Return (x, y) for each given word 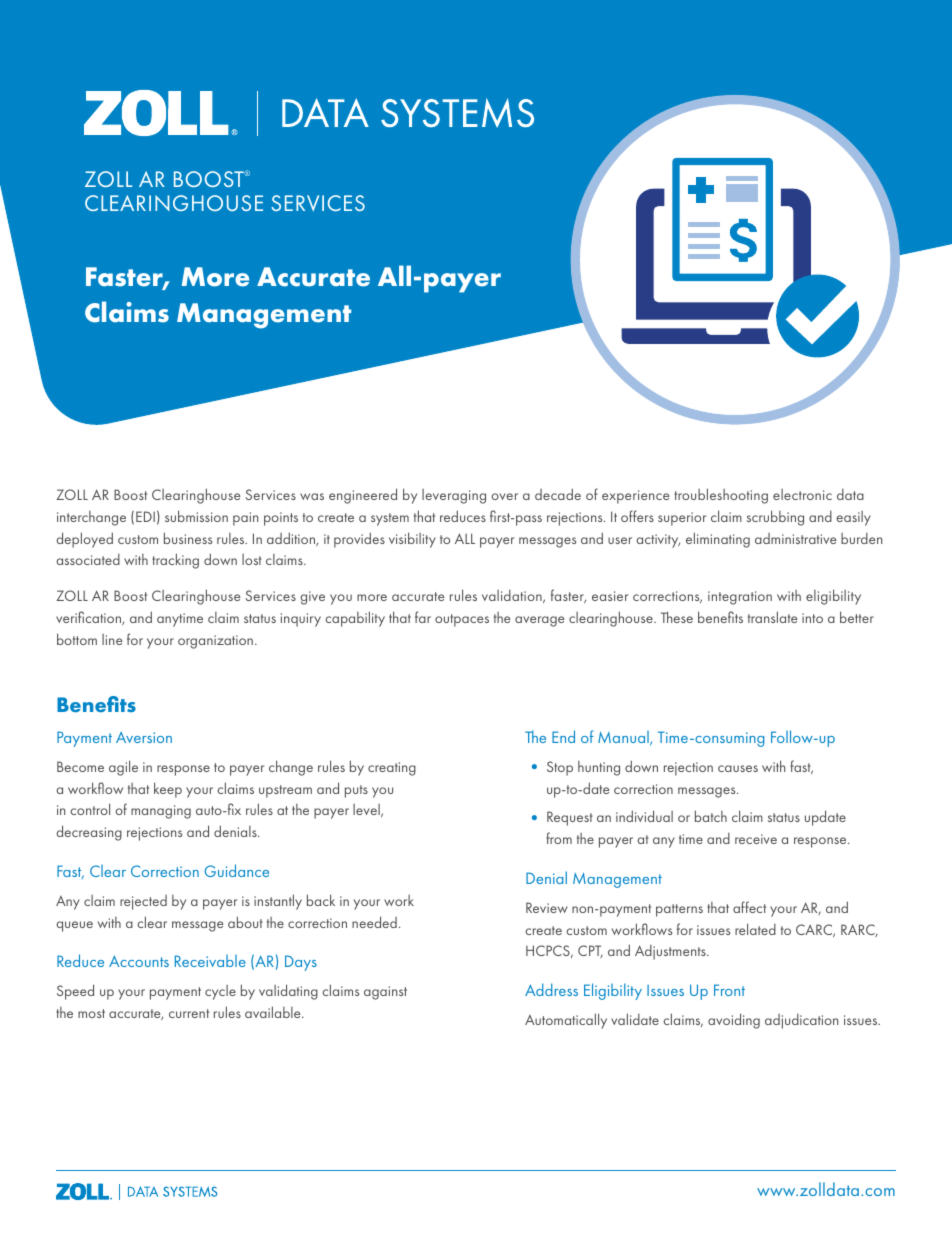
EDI (145, 516)
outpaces (462, 620)
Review (547, 907)
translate (772, 617)
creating (392, 769)
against (385, 993)
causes (738, 768)
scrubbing (775, 518)
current (189, 1013)
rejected (143, 902)
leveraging (454, 496)
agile (123, 768)
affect (749, 907)
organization (215, 642)
